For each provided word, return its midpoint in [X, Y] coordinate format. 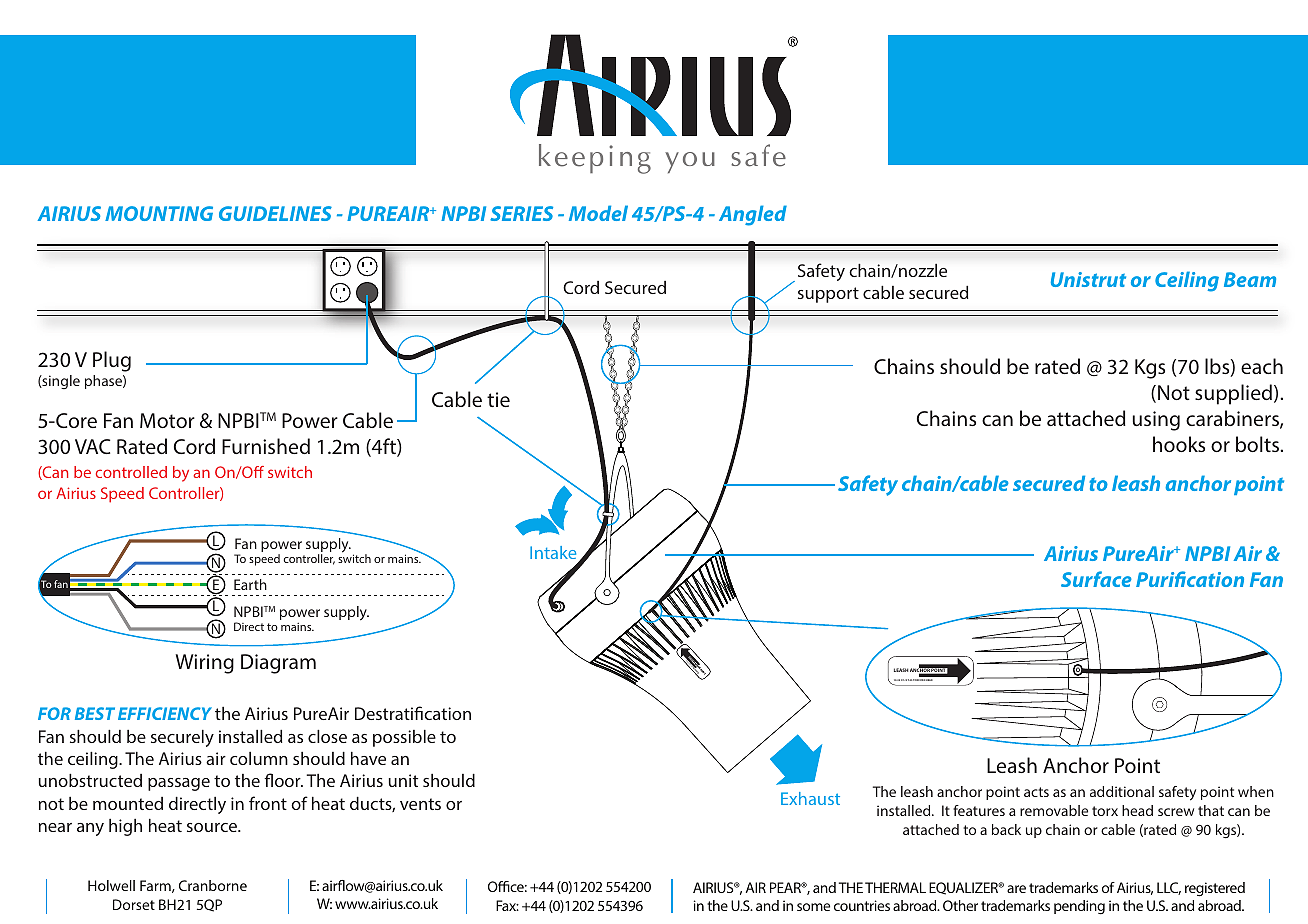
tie [498, 399]
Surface [1096, 579]
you [690, 162]
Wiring [204, 664]
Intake [554, 554]
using [1156, 421]
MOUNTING [159, 213]
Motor [167, 420]
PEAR [786, 887]
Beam [1250, 279]
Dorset [134, 904]
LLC [1169, 888]
